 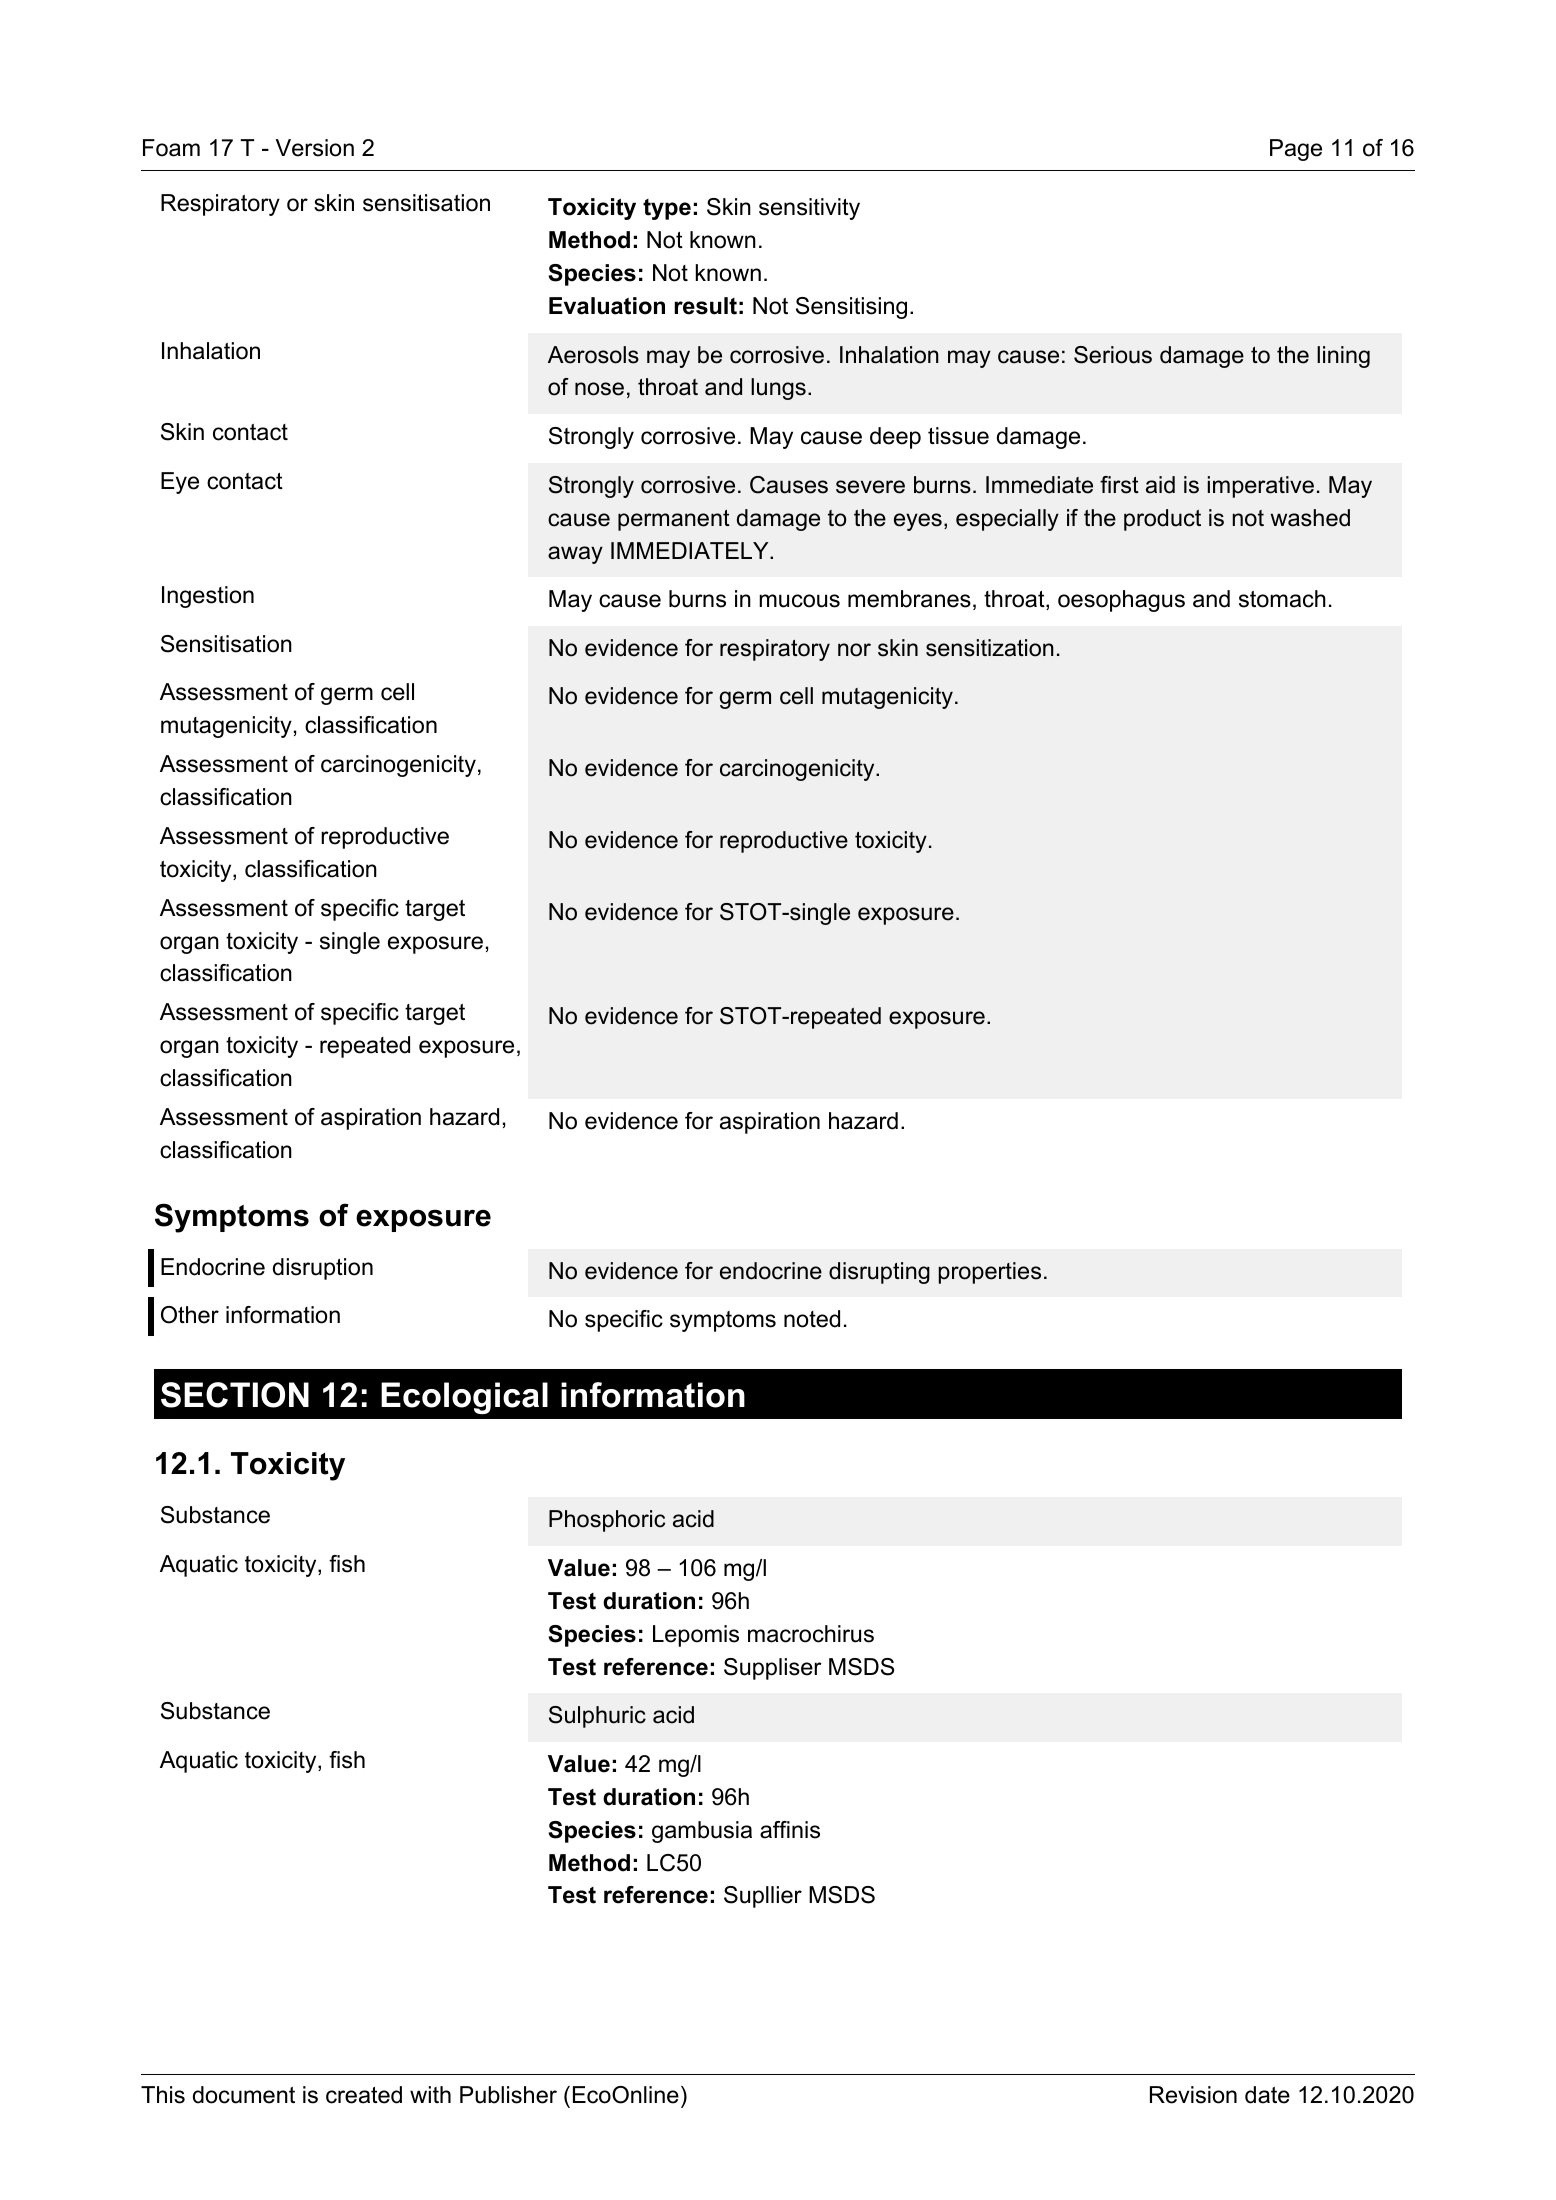 I want to click on Revision, so click(x=1193, y=2095).
